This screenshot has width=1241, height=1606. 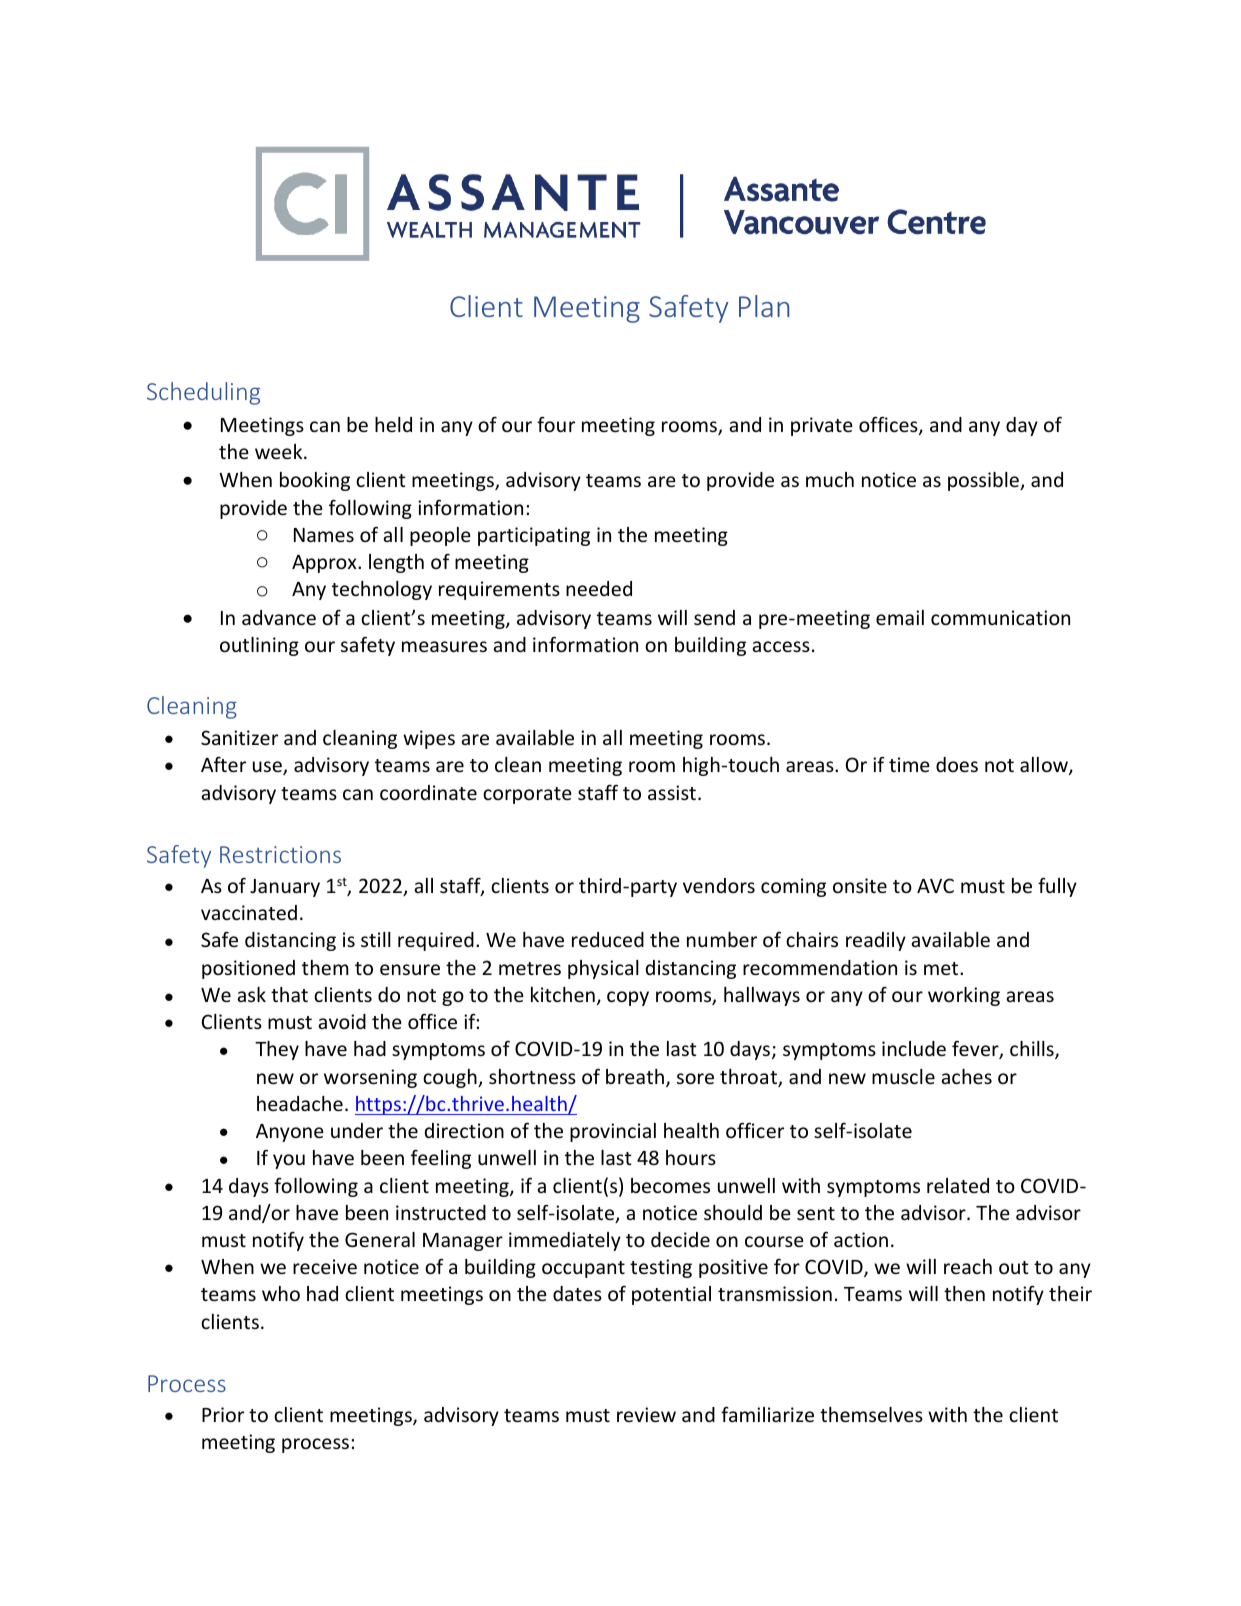 What do you see at coordinates (764, 306) in the screenshot?
I see `Plan` at bounding box center [764, 306].
